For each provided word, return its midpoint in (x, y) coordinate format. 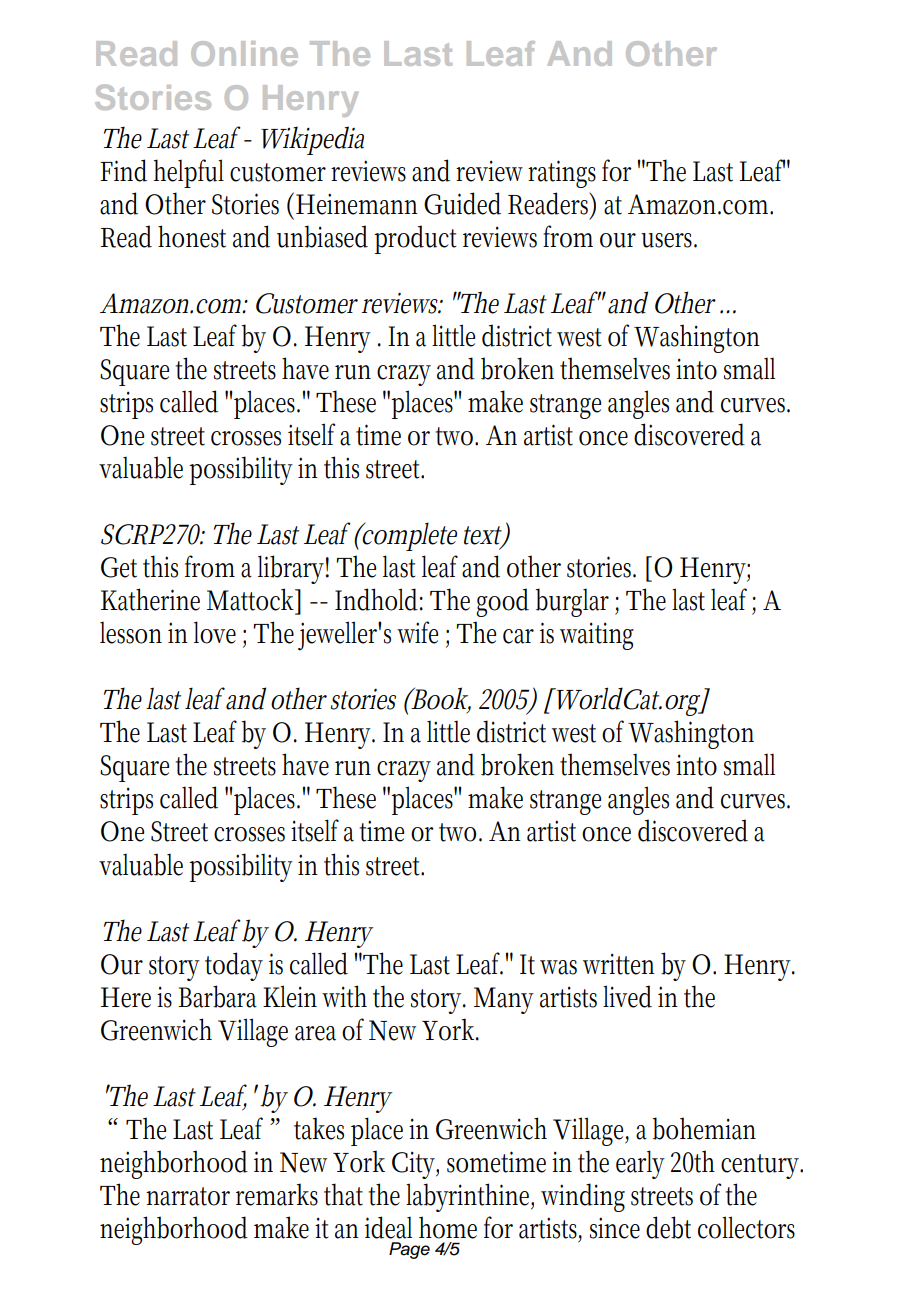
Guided (462, 203)
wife (417, 632)
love (215, 632)
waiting (597, 636)
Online (244, 53)
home (448, 1227)
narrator (188, 1196)
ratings (562, 174)
